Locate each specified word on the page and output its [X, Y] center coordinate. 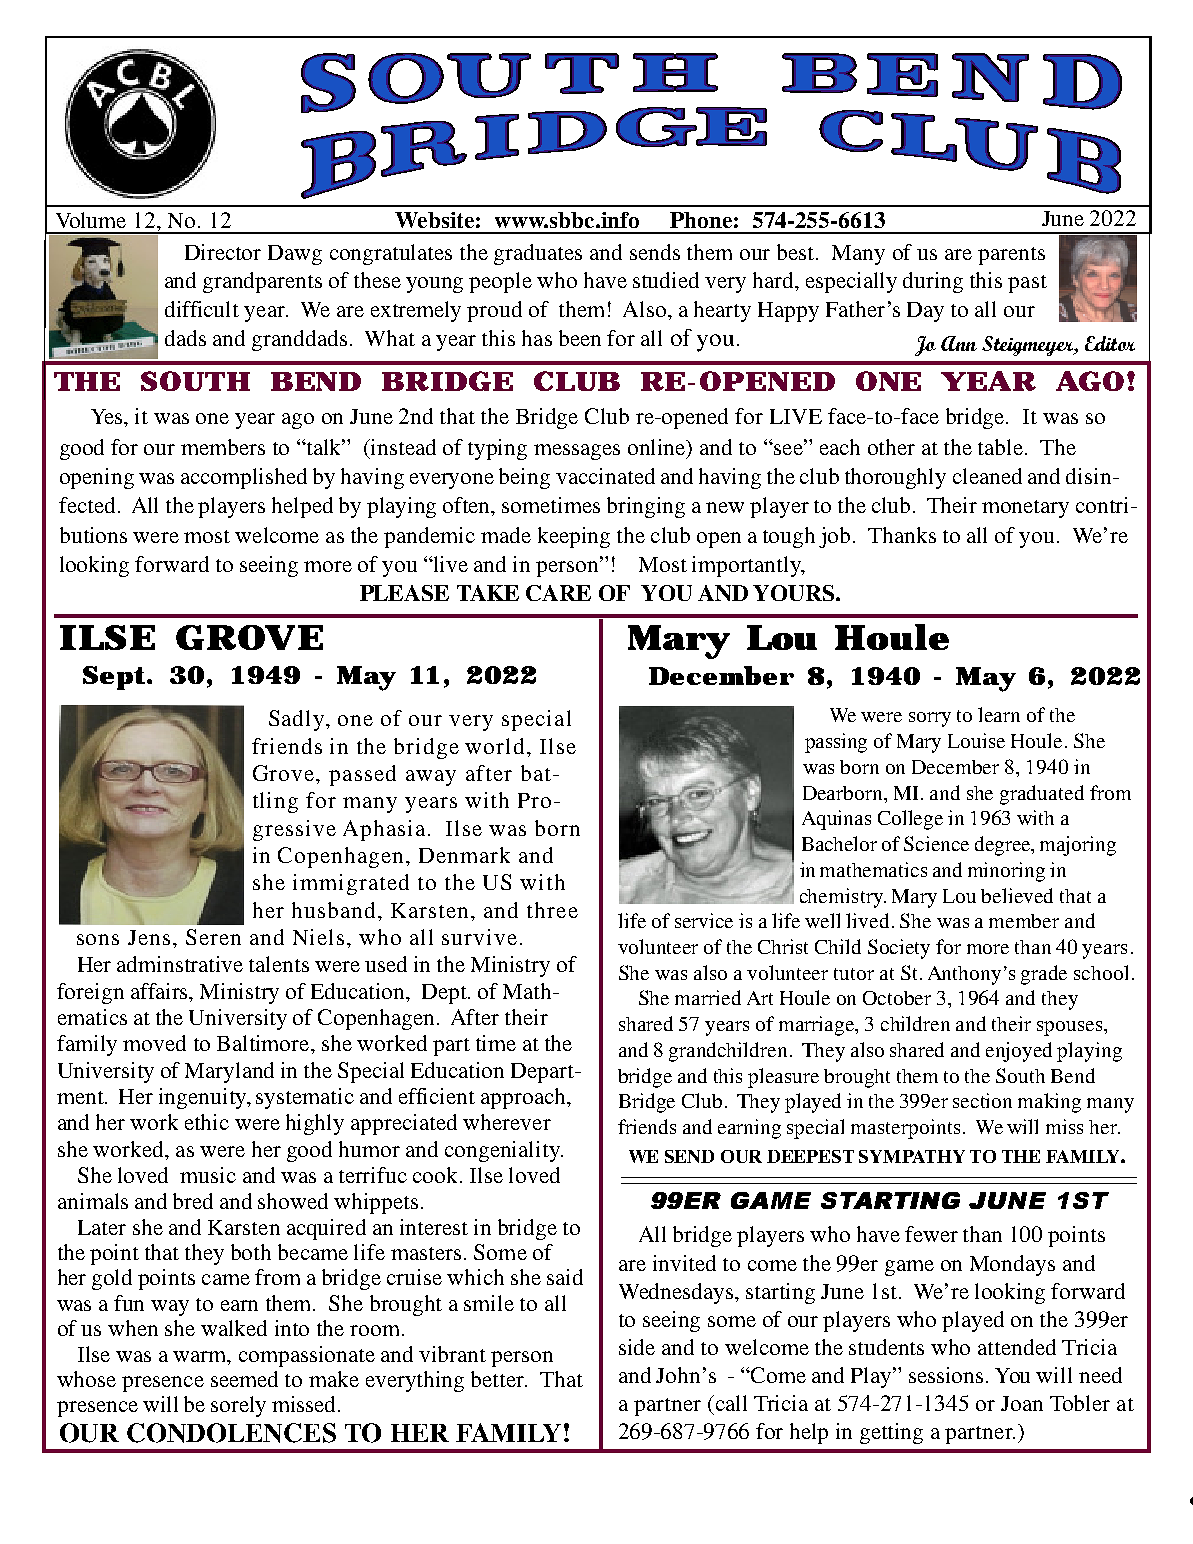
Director [223, 252]
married [708, 997]
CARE [558, 593]
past [1027, 284]
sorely [238, 1406]
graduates [538, 254]
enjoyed [1019, 1052]
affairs [161, 991]
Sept [114, 678]
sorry [930, 719]
